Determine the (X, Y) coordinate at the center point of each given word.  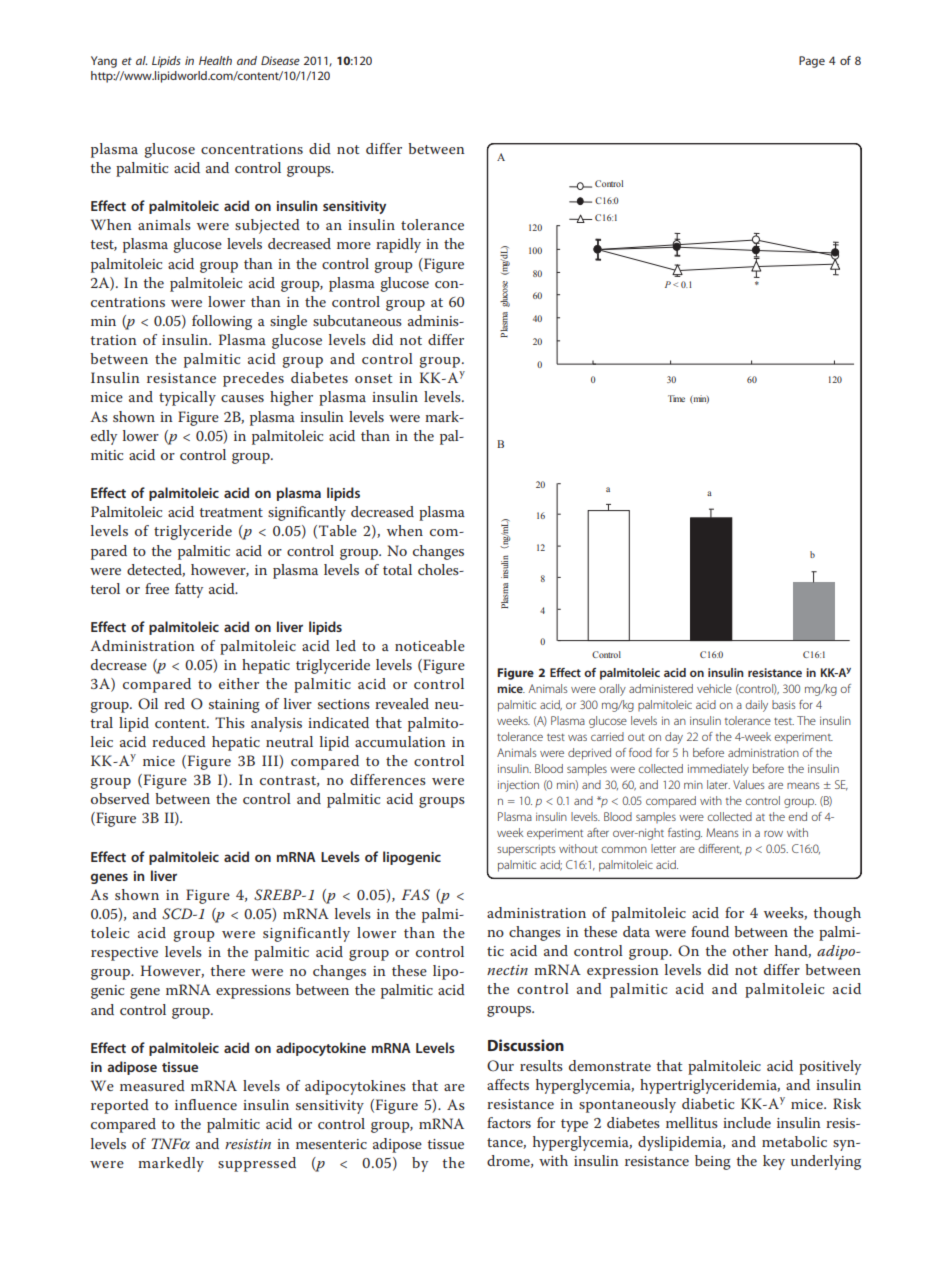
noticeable (430, 645)
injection (518, 786)
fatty (189, 590)
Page (812, 62)
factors (509, 1122)
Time (676, 398)
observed (120, 798)
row (773, 834)
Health (215, 60)
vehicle (714, 688)
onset (373, 378)
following (222, 322)
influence (206, 1104)
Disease (280, 60)
